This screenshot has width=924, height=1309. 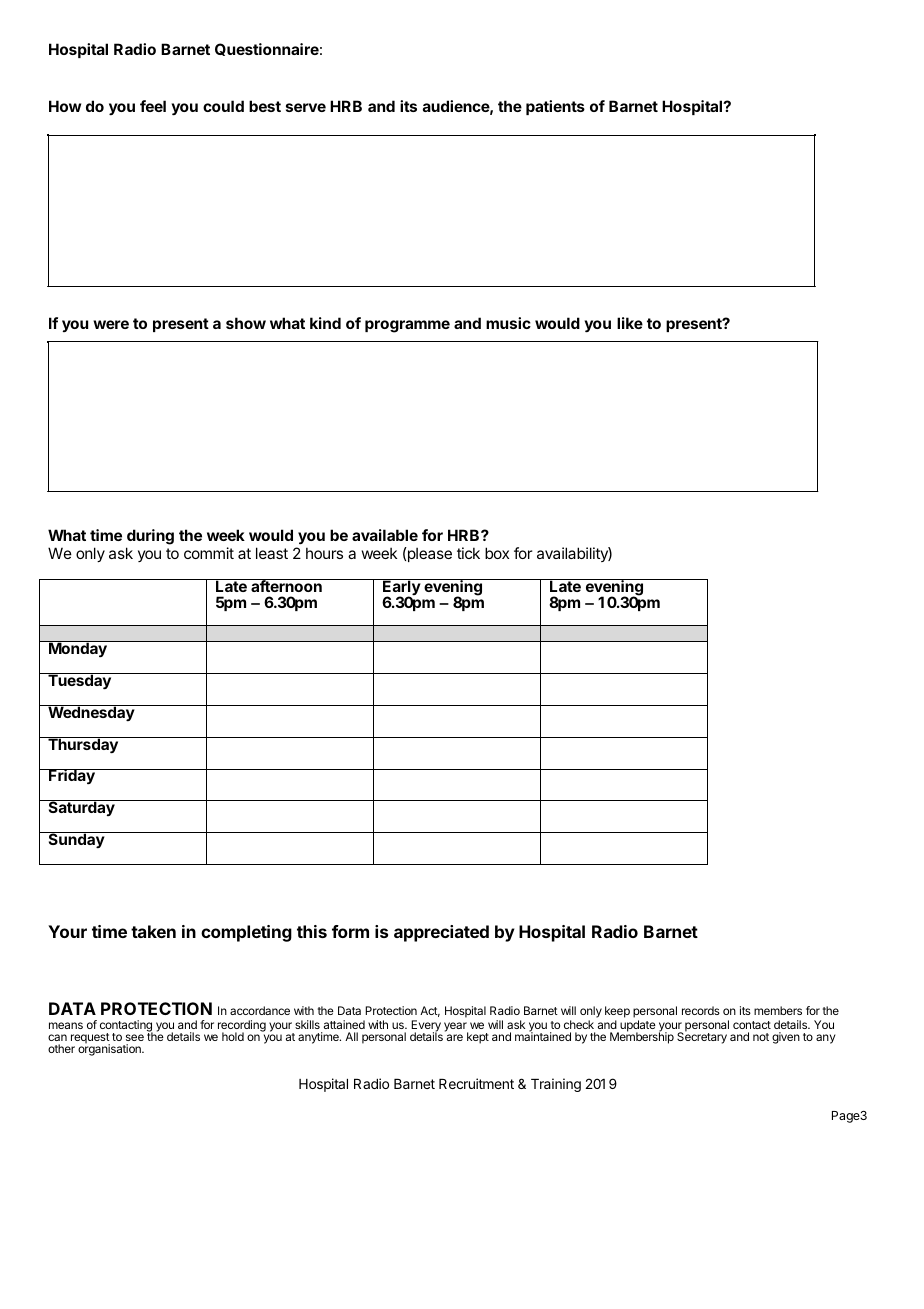 What do you see at coordinates (135, 1037) in the screenshot?
I see `see` at bounding box center [135, 1037].
